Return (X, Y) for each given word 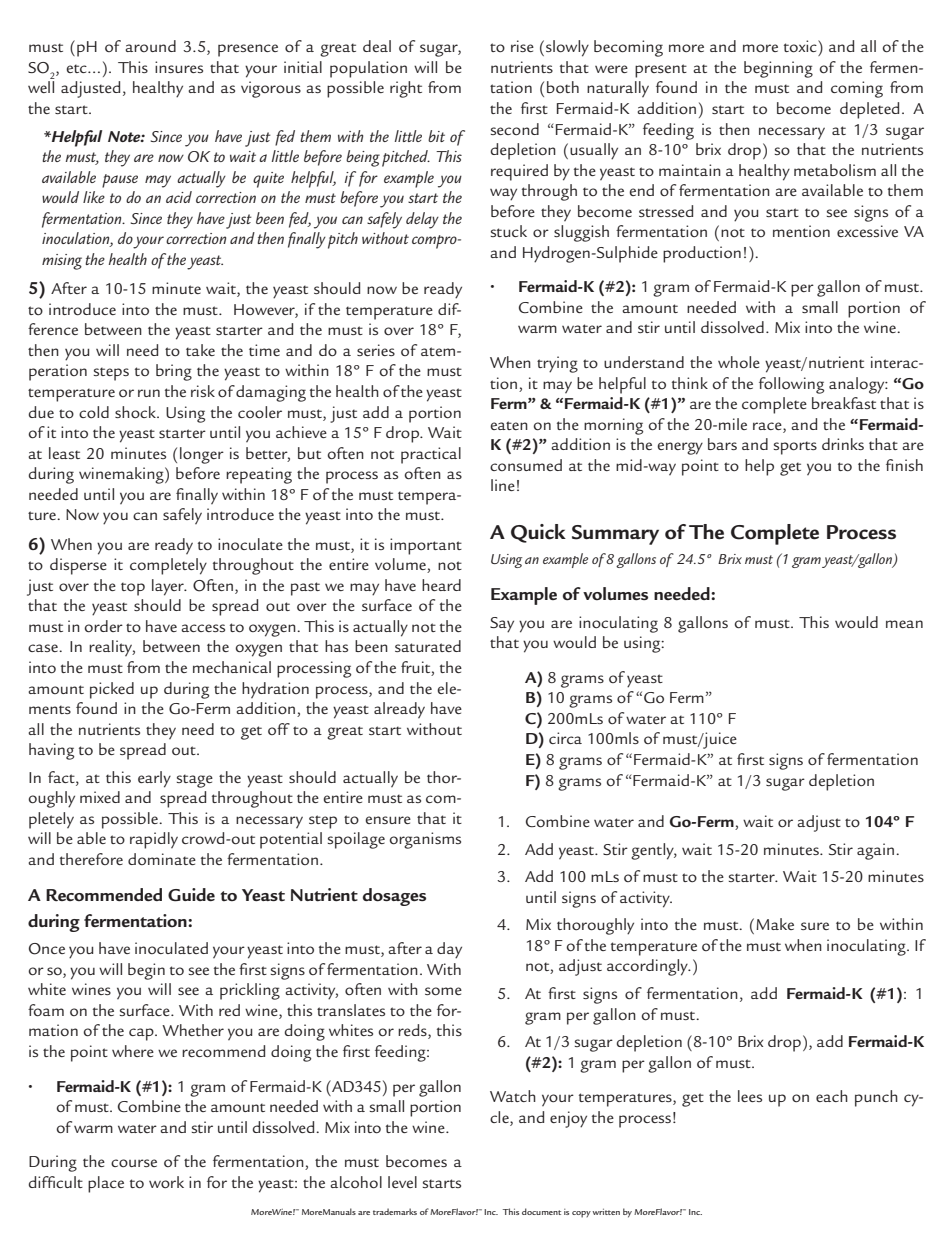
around (150, 46)
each (832, 1096)
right (406, 89)
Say (502, 625)
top (133, 589)
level (402, 1182)
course (134, 1163)
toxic (801, 46)
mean (904, 624)
